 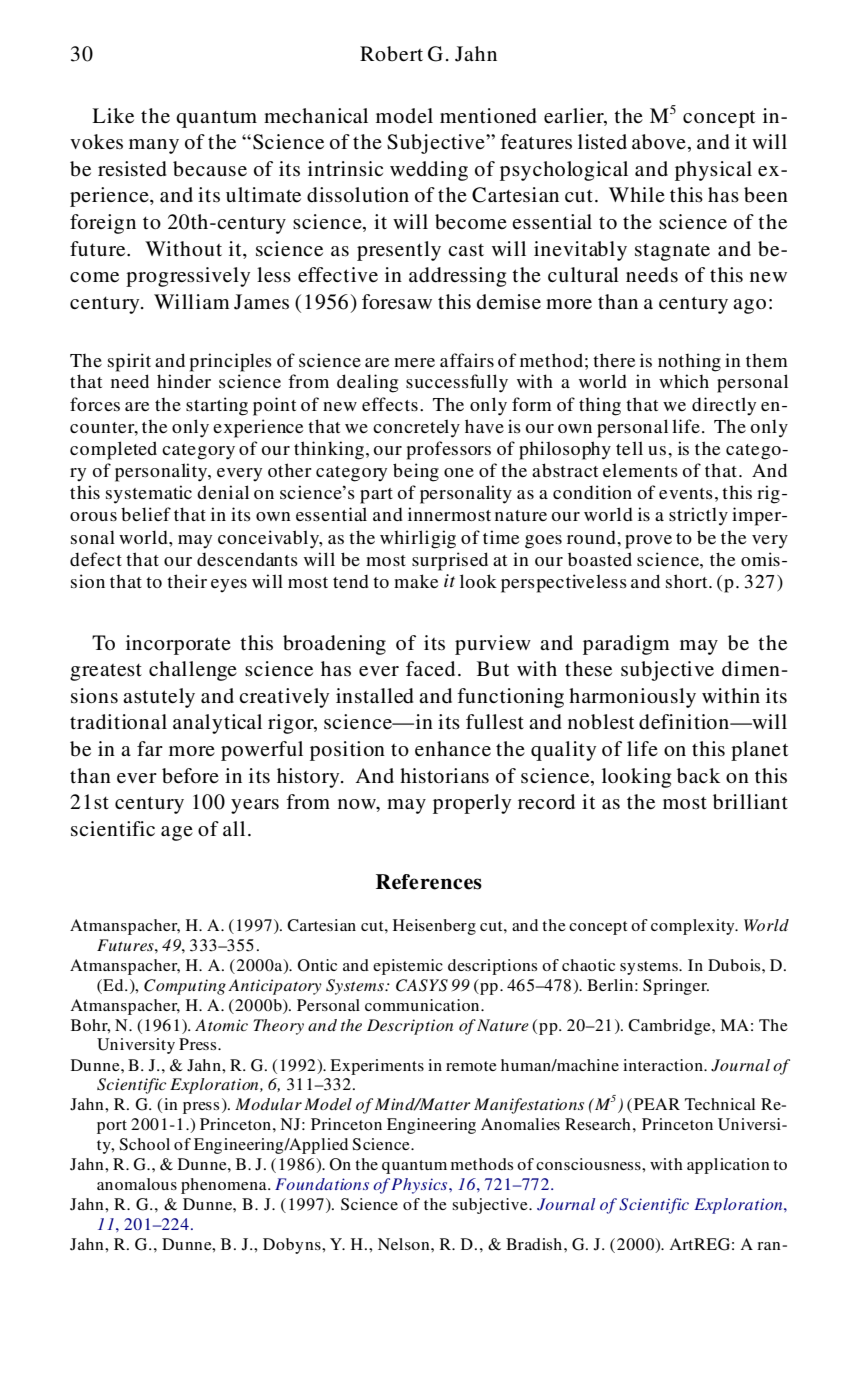 What do you see at coordinates (444, 776) in the screenshot?
I see `historians` at bounding box center [444, 776].
